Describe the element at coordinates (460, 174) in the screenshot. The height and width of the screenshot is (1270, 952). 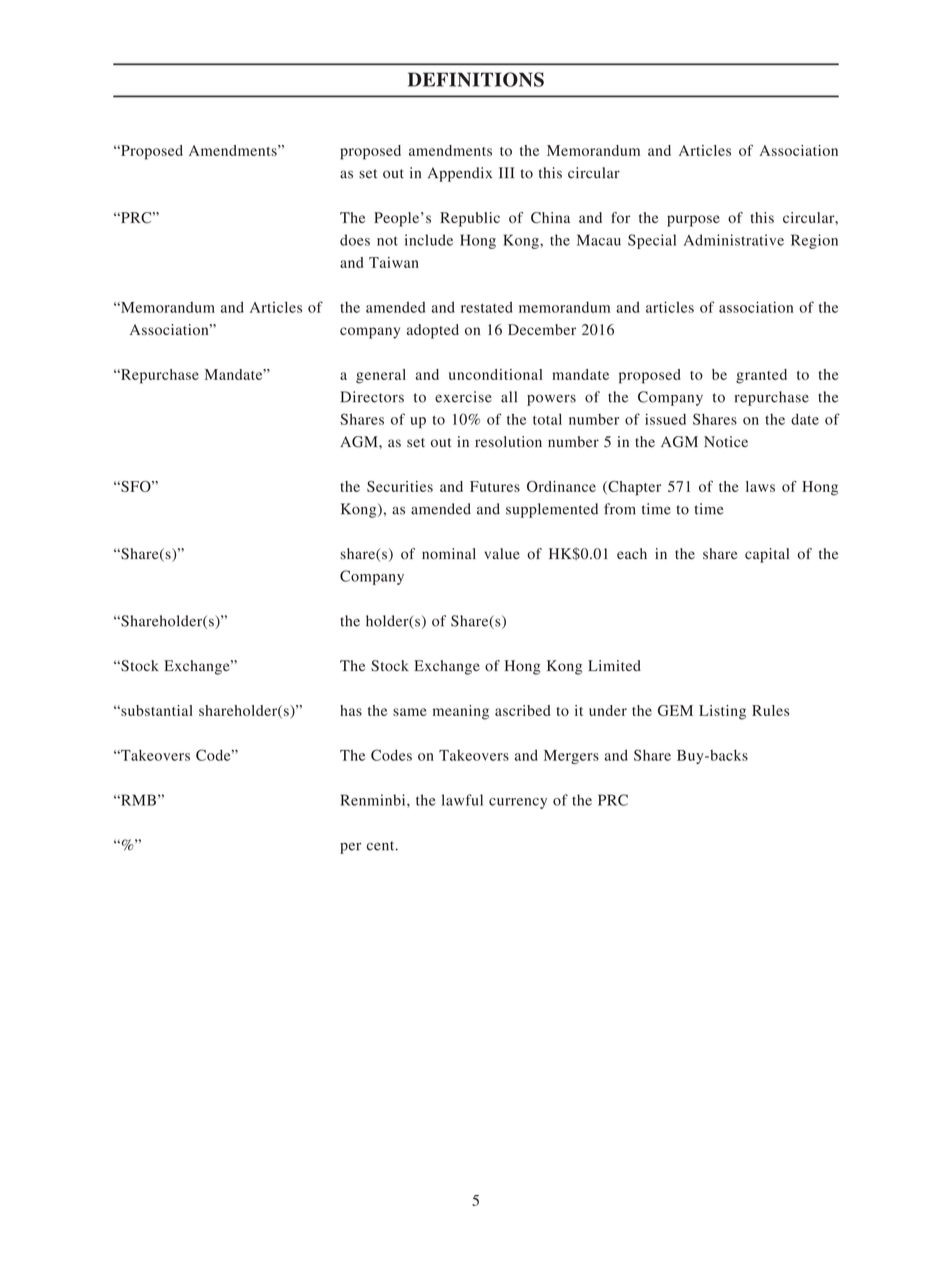
I see `Appendix` at that location.
